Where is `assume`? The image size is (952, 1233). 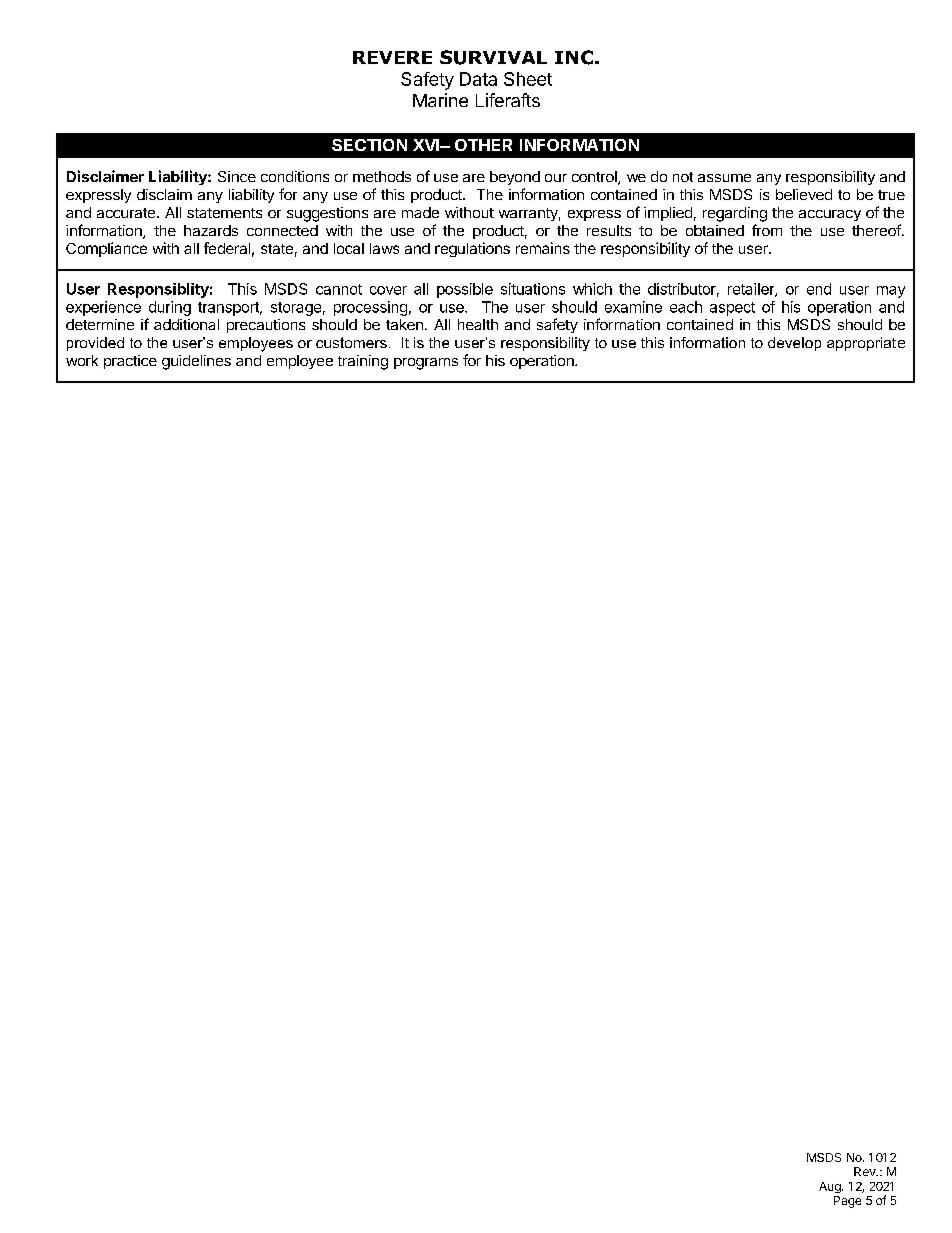
assume is located at coordinates (724, 178).
